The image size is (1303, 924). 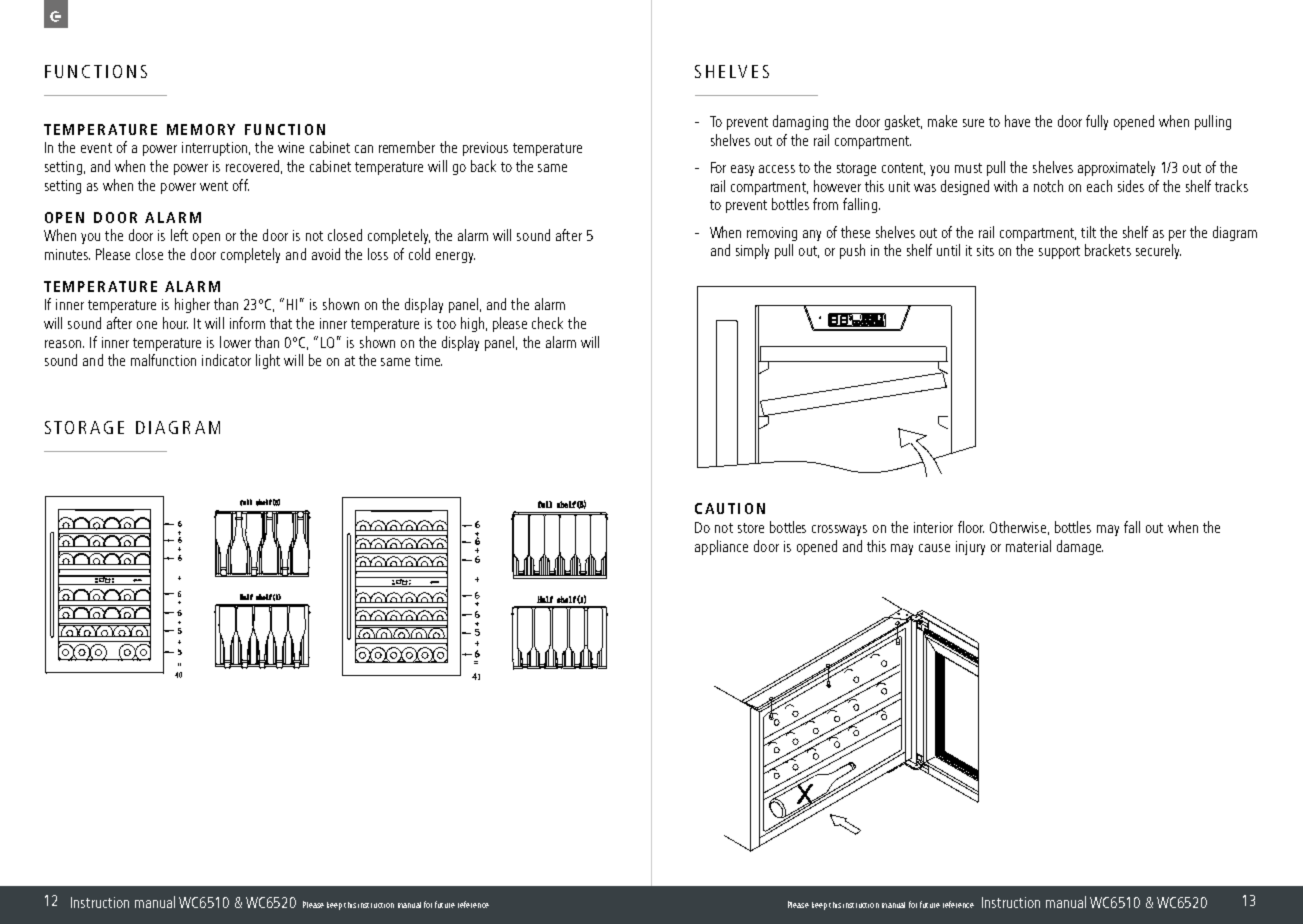 I want to click on CAUTION, so click(x=730, y=508).
